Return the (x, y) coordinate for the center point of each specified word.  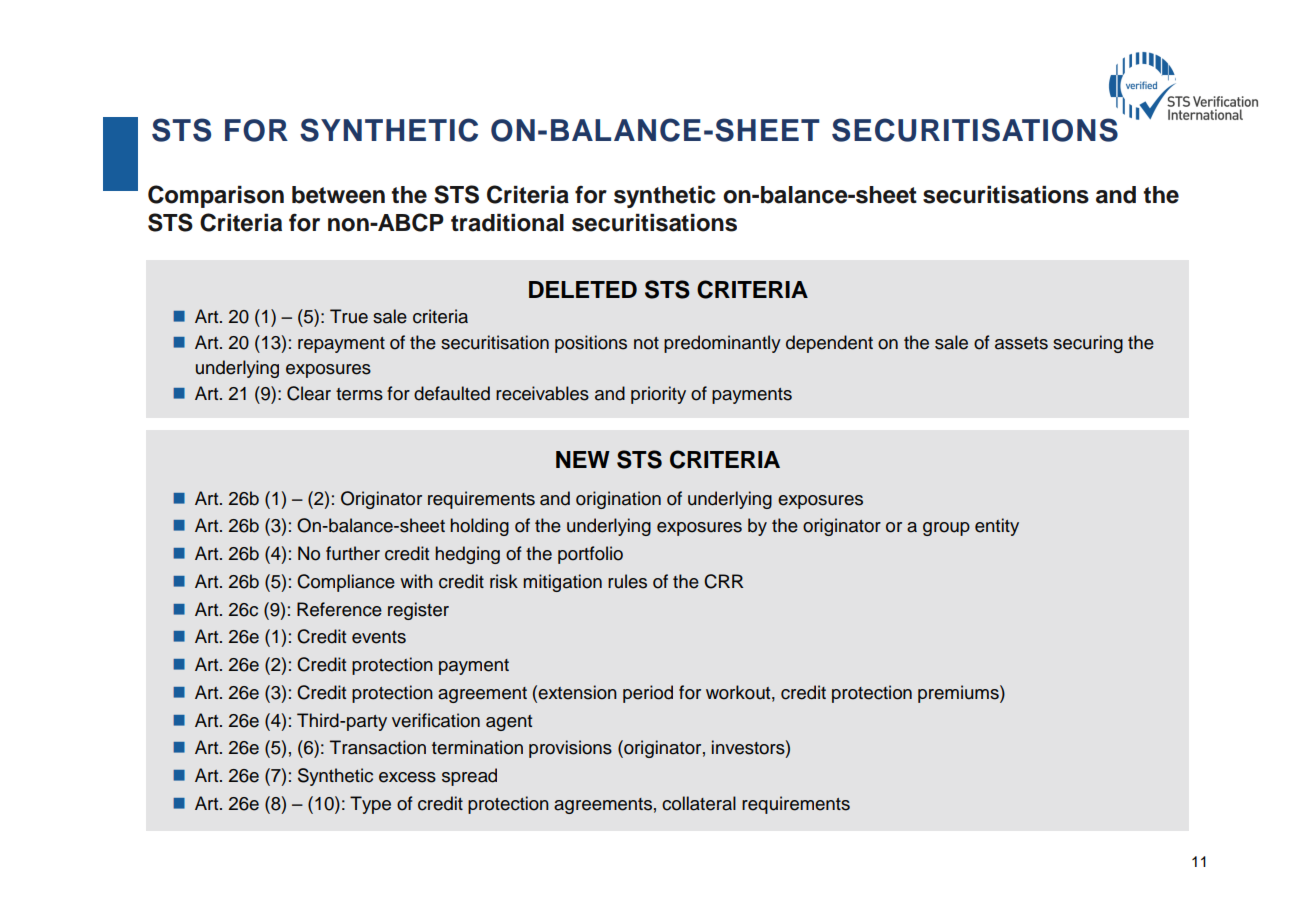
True (349, 316)
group (946, 529)
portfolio (590, 555)
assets (1021, 343)
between (338, 195)
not (646, 343)
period (648, 694)
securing (1088, 344)
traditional (507, 223)
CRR (723, 581)
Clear (309, 393)
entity (997, 527)
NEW (583, 459)
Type (370, 805)
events (379, 637)
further (353, 553)
